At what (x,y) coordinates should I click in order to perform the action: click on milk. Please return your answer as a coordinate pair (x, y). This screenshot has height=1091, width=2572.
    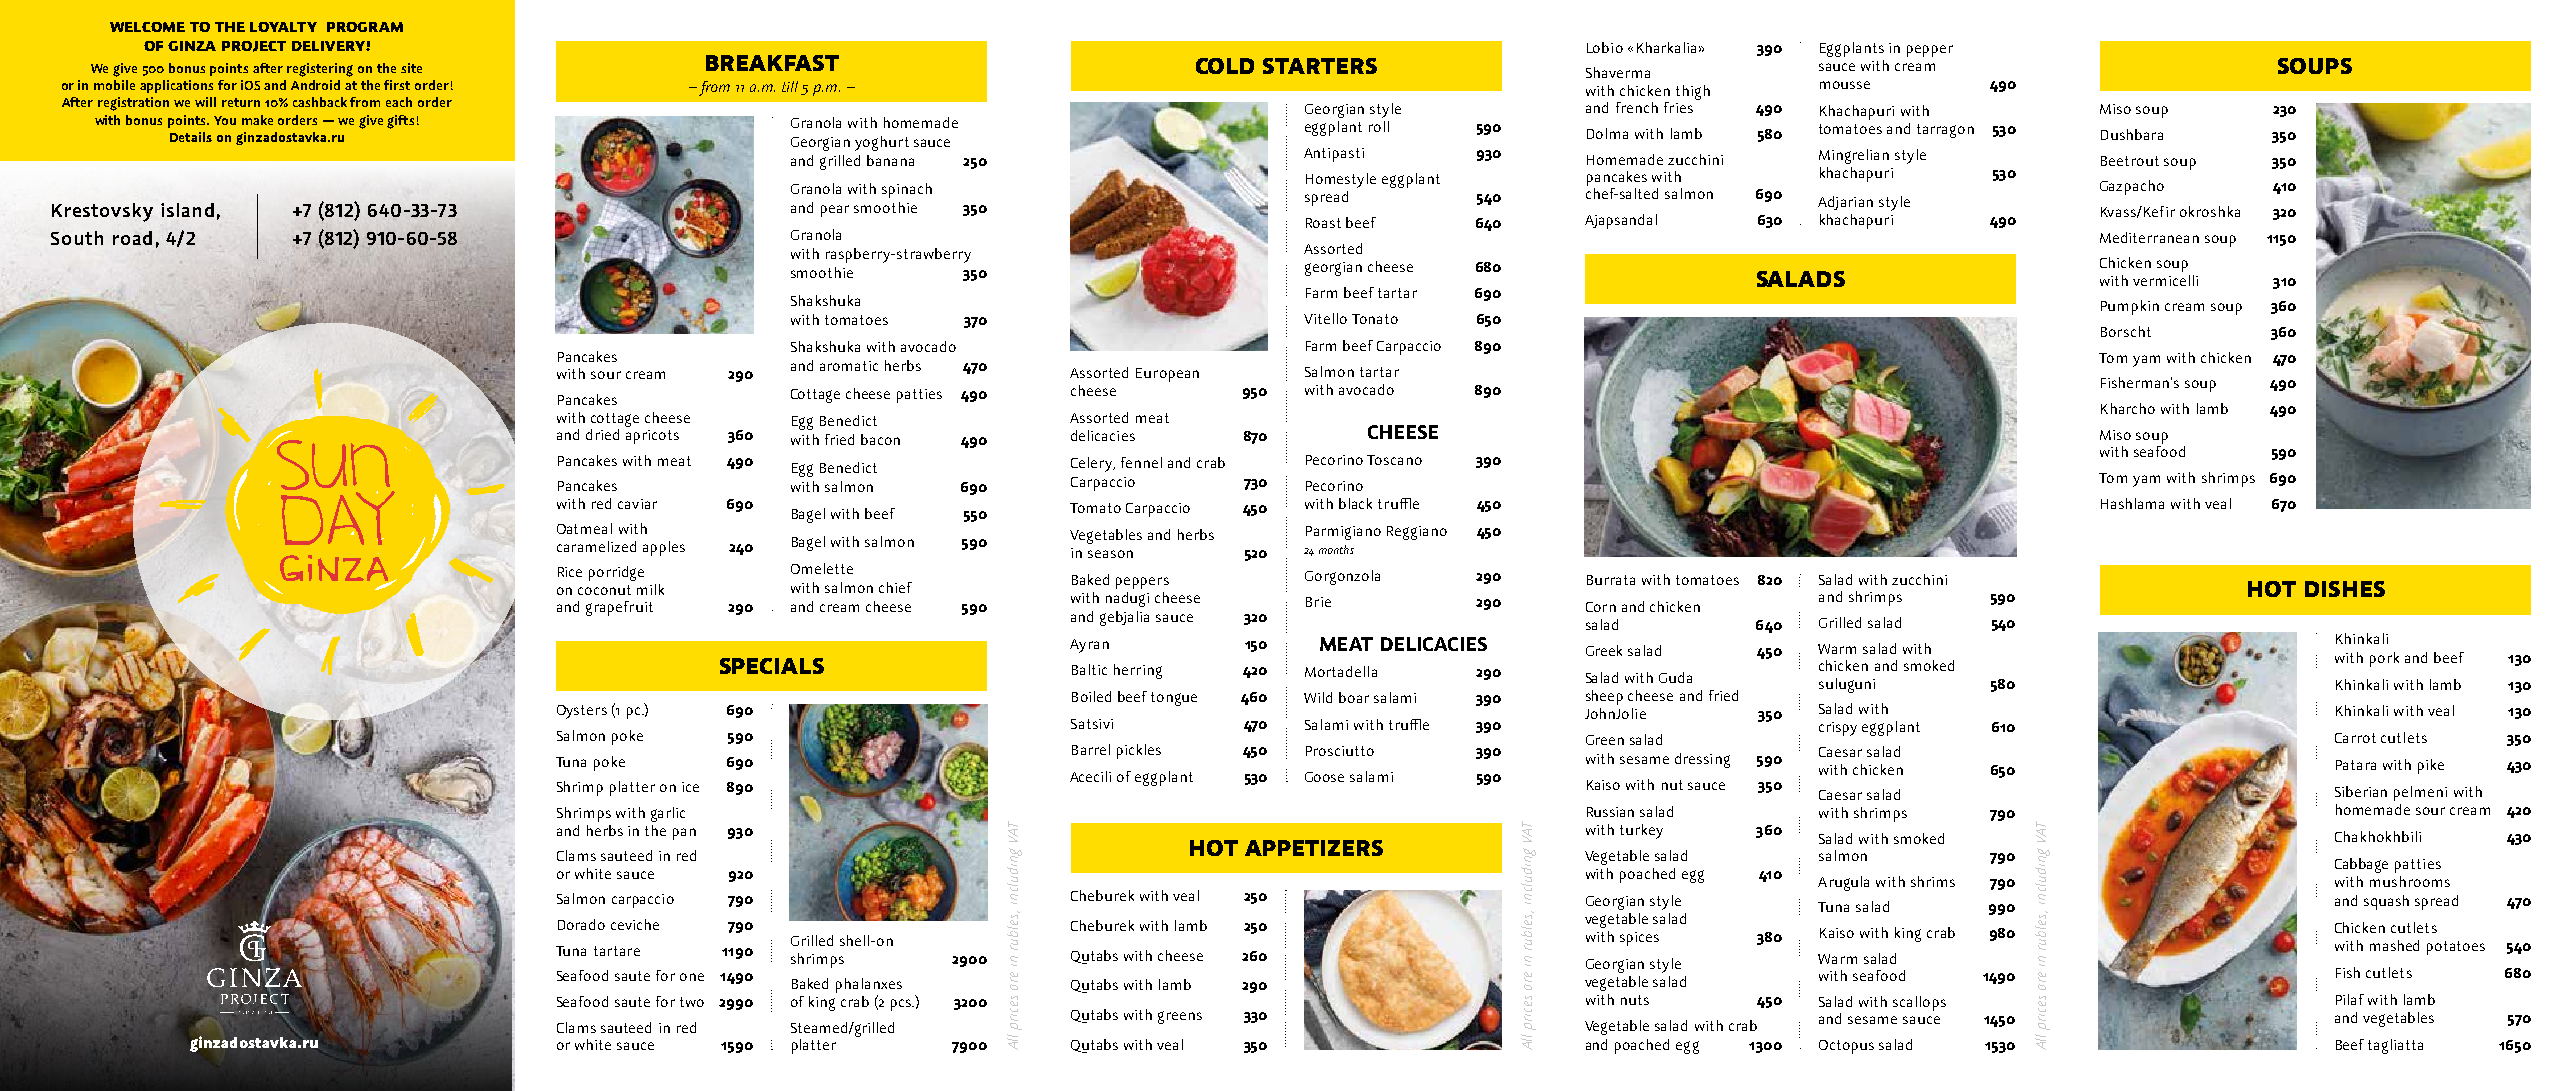
    Looking at the image, I should click on (650, 589).
